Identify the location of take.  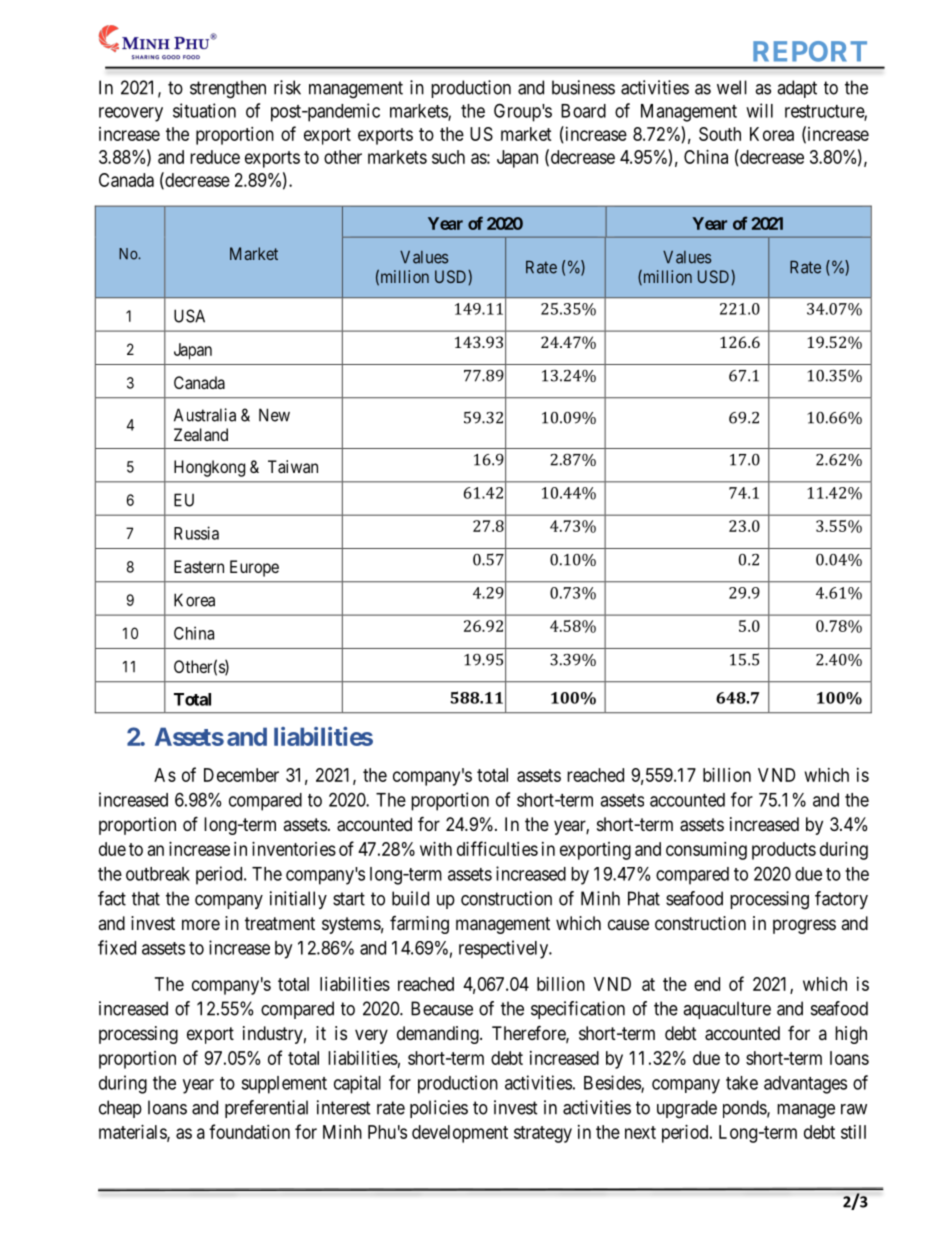
(742, 1083).
